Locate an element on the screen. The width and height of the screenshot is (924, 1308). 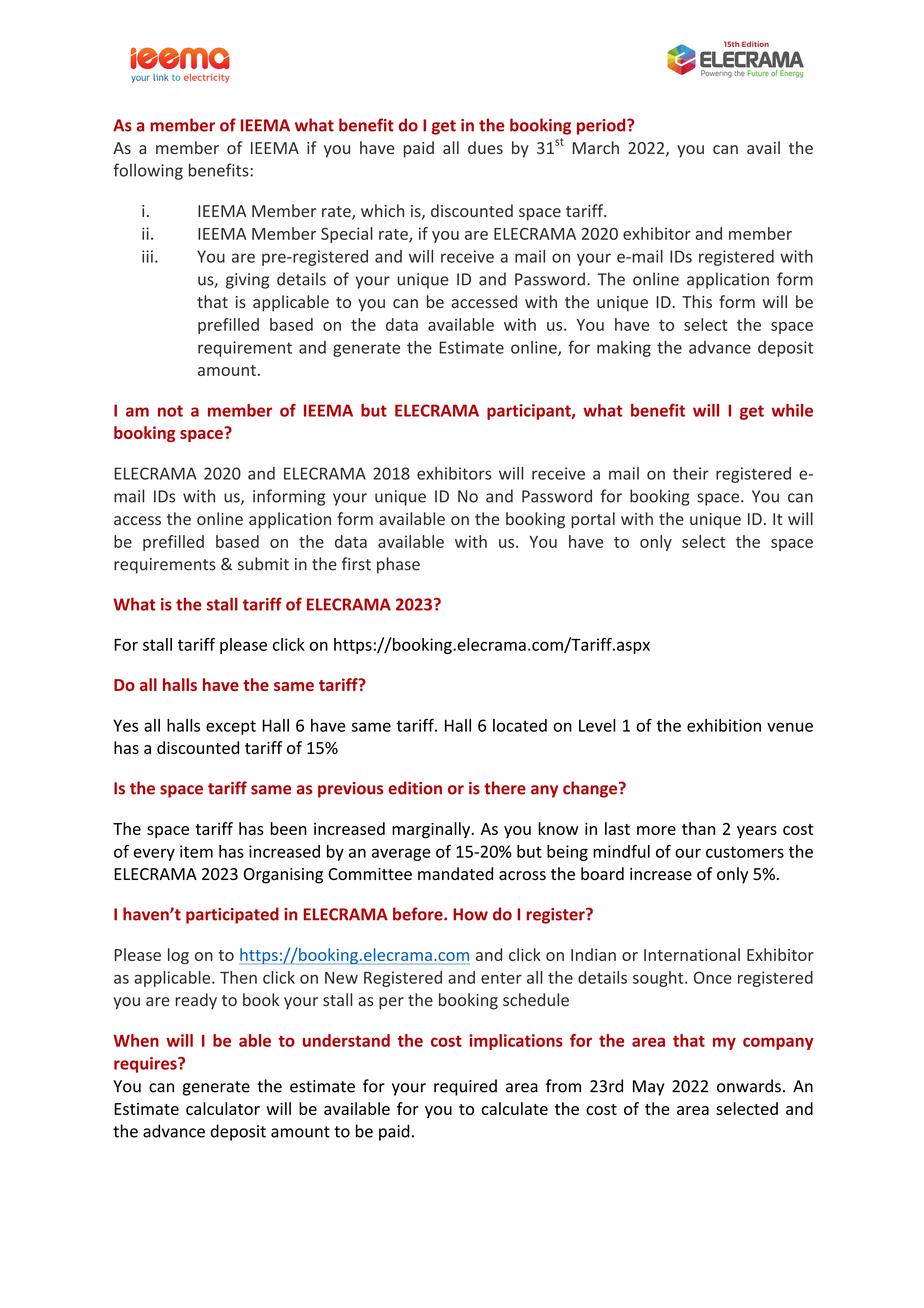
submit is located at coordinates (263, 564).
